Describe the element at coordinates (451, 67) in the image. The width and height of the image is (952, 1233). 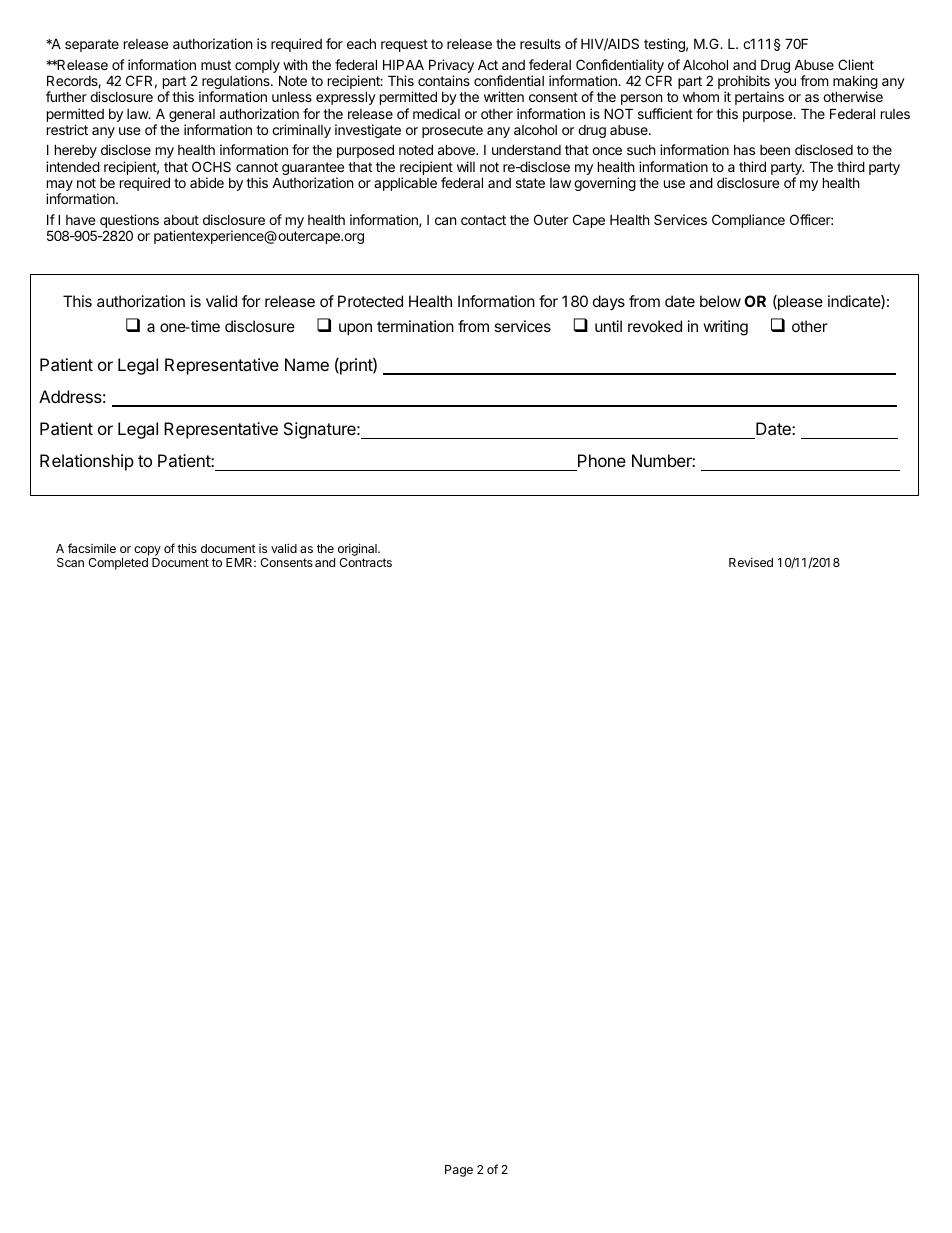
I see `Privacy` at that location.
